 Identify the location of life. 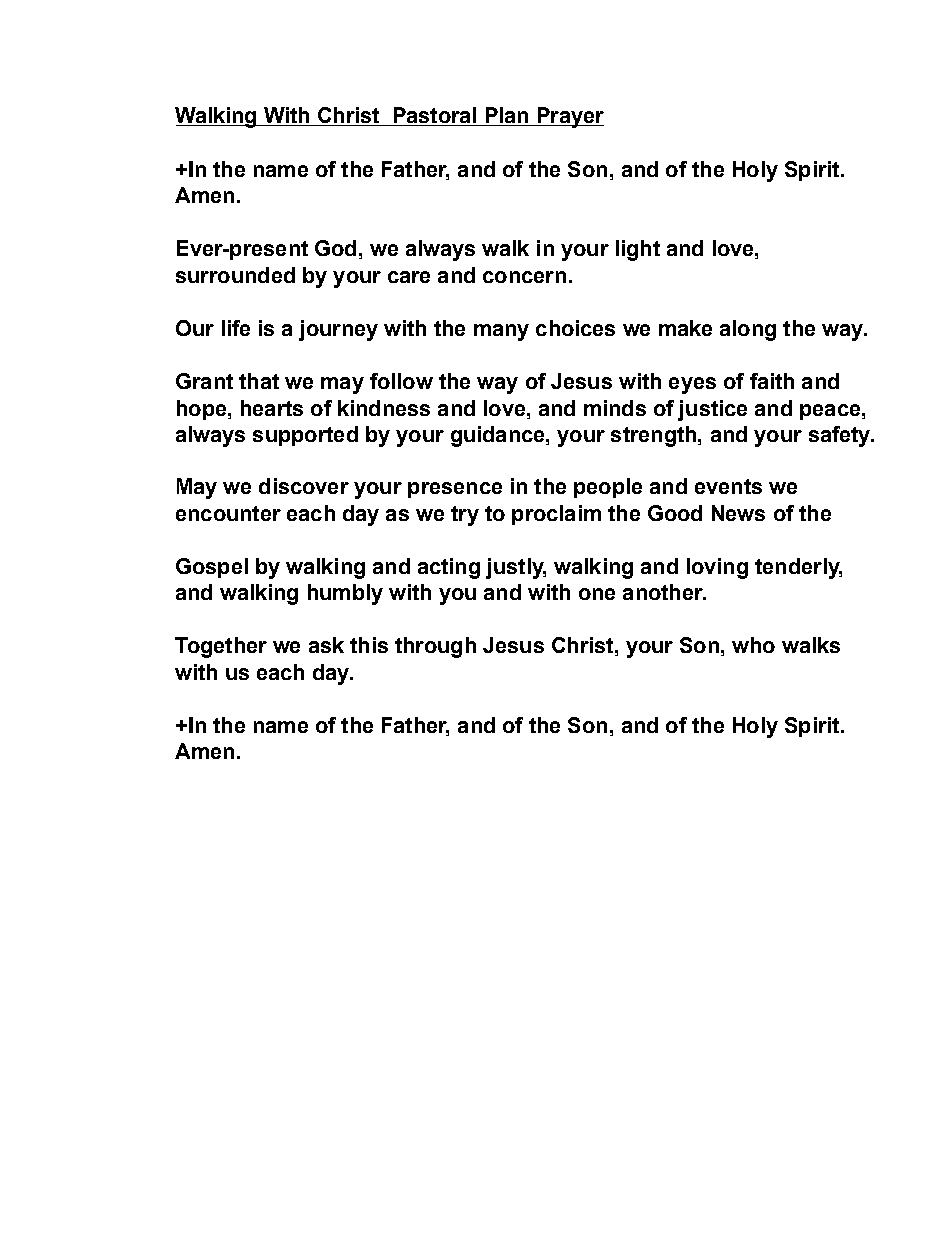
(236, 328).
